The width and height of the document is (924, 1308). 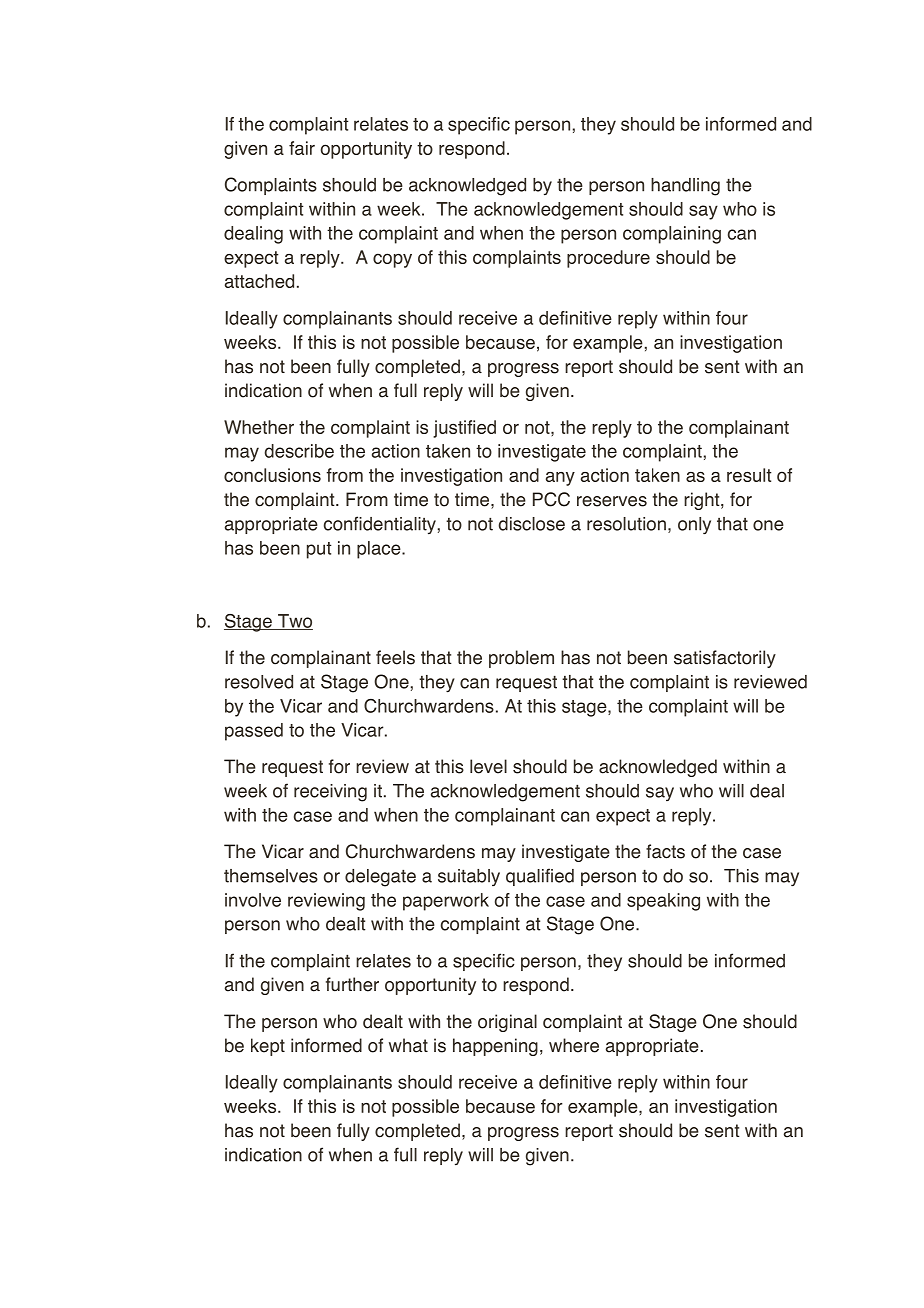 What do you see at coordinates (665, 851) in the document?
I see `facts` at bounding box center [665, 851].
